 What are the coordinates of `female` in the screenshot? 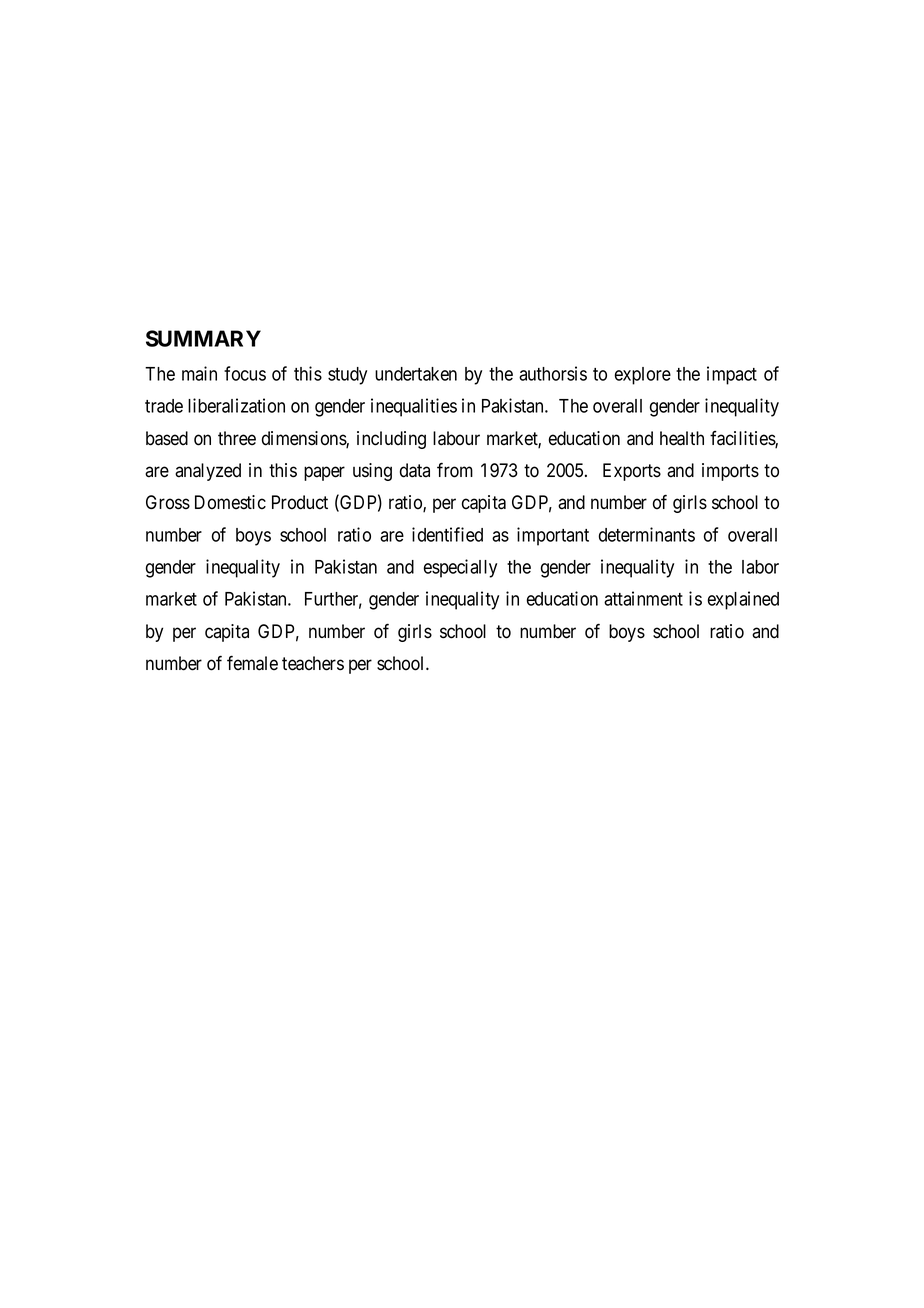 It's located at (252, 663).
